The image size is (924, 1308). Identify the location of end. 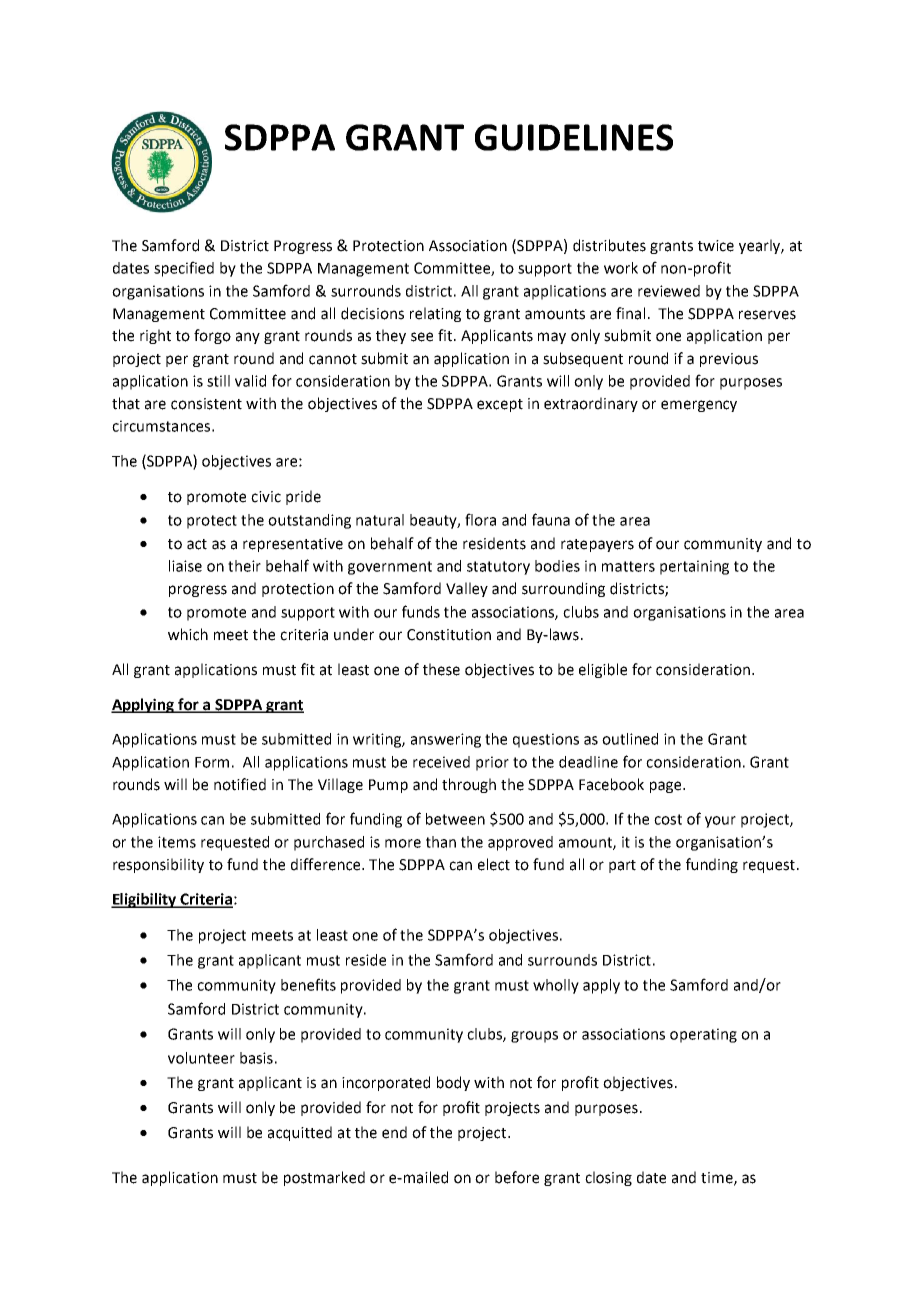
(394, 1132).
